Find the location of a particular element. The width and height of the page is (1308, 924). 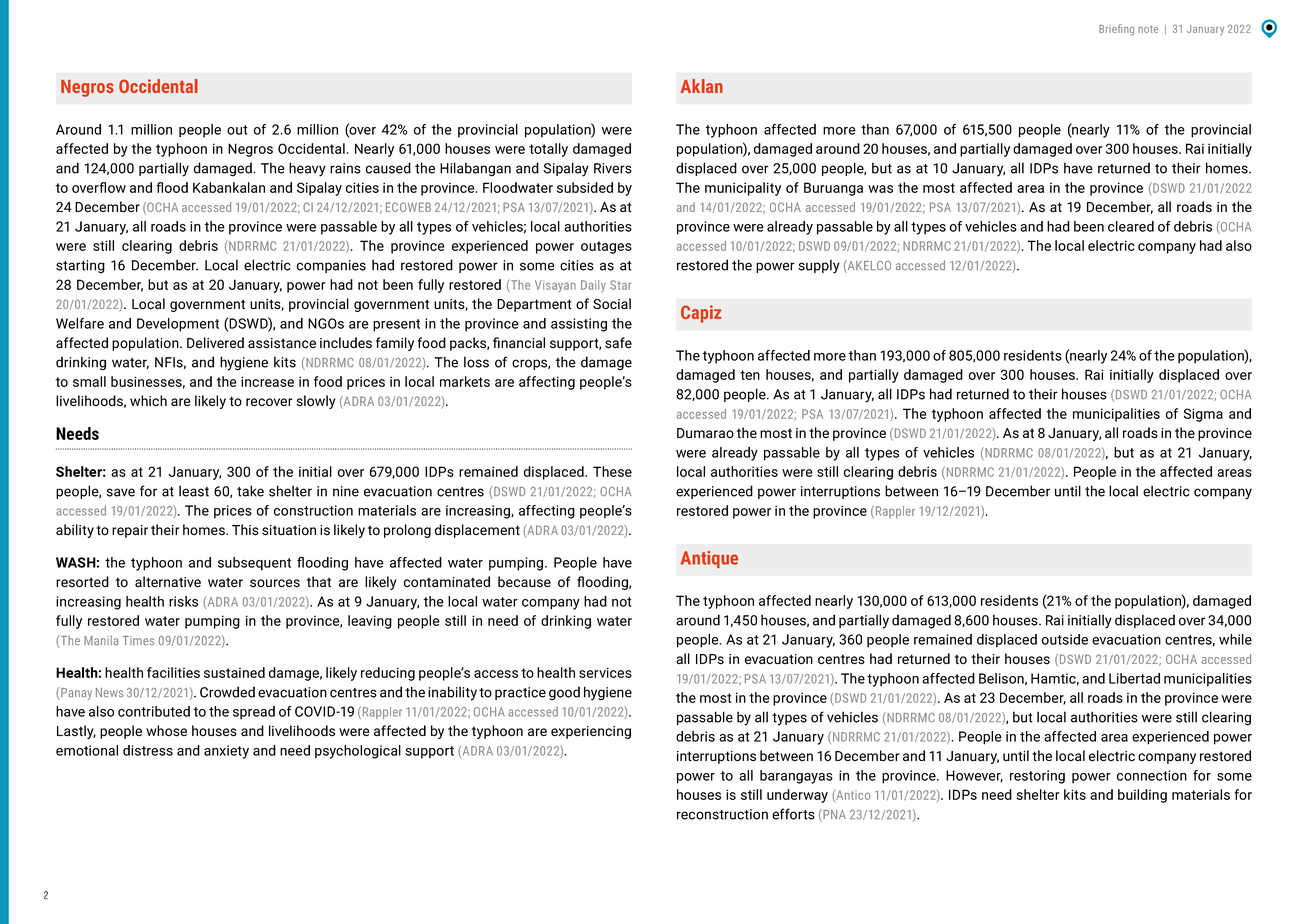

risks is located at coordinates (183, 601).
